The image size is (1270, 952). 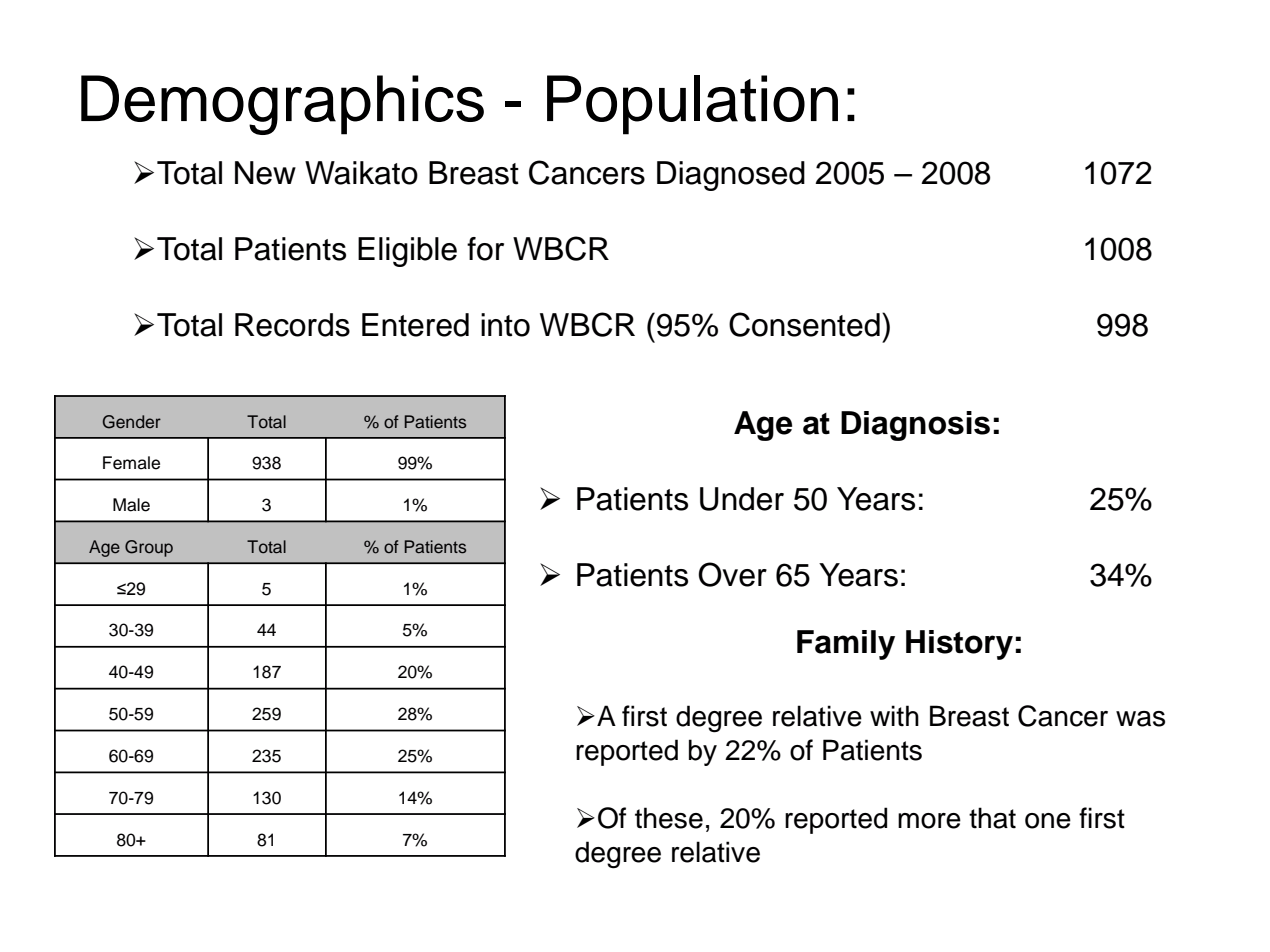 What do you see at coordinates (692, 105) in the image?
I see `Population` at bounding box center [692, 105].
